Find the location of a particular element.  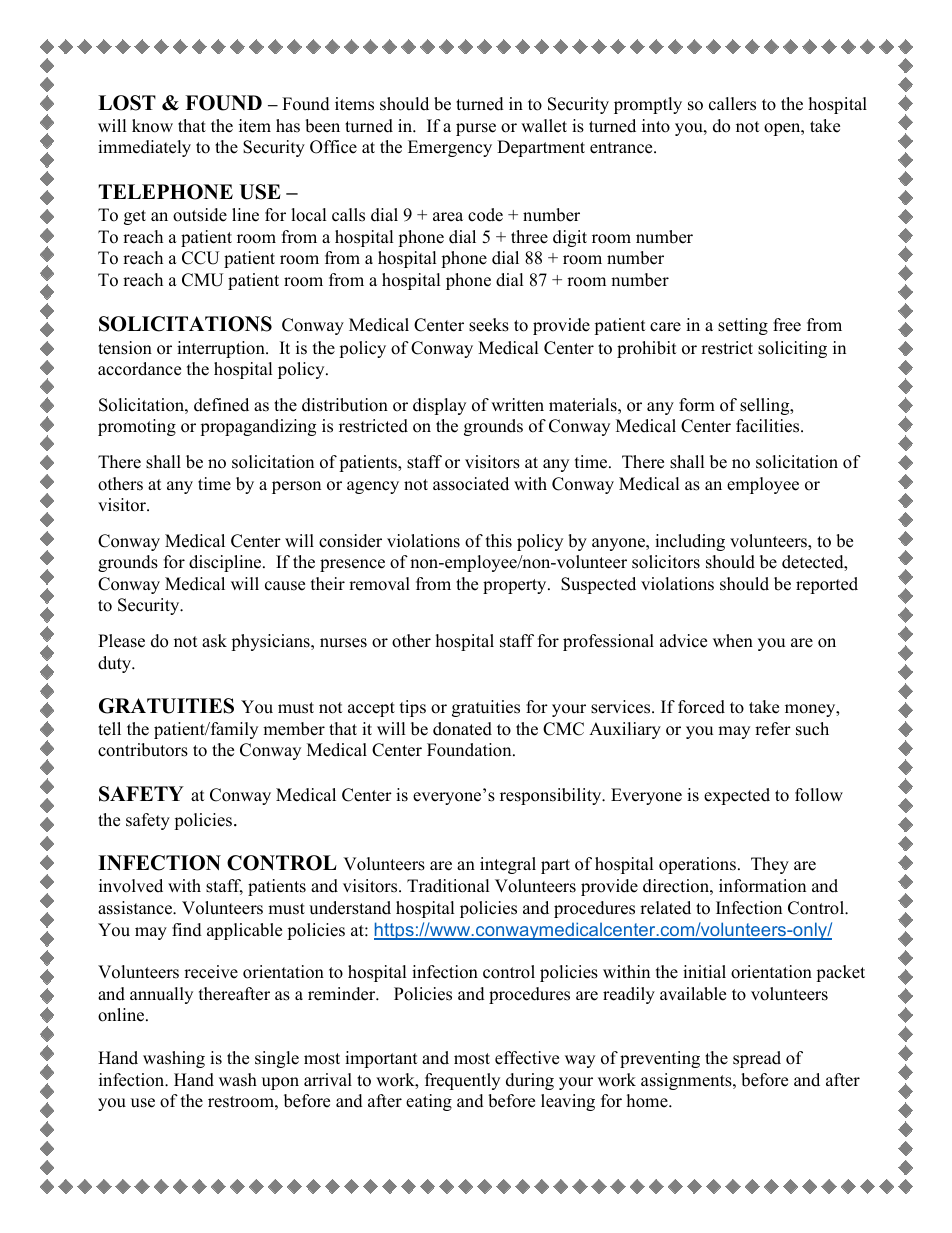

callers is located at coordinates (732, 104).
